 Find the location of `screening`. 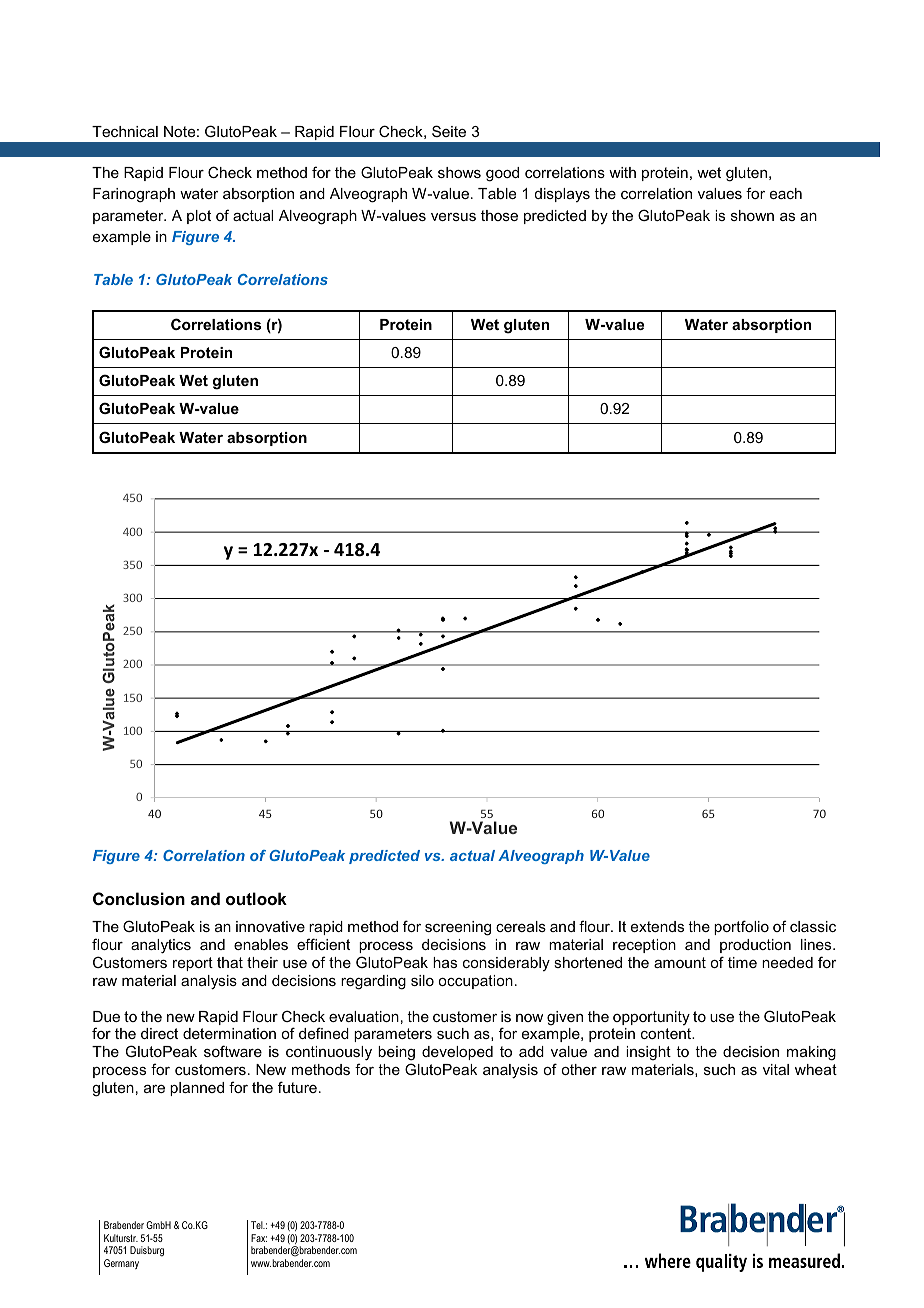

screening is located at coordinates (458, 928).
